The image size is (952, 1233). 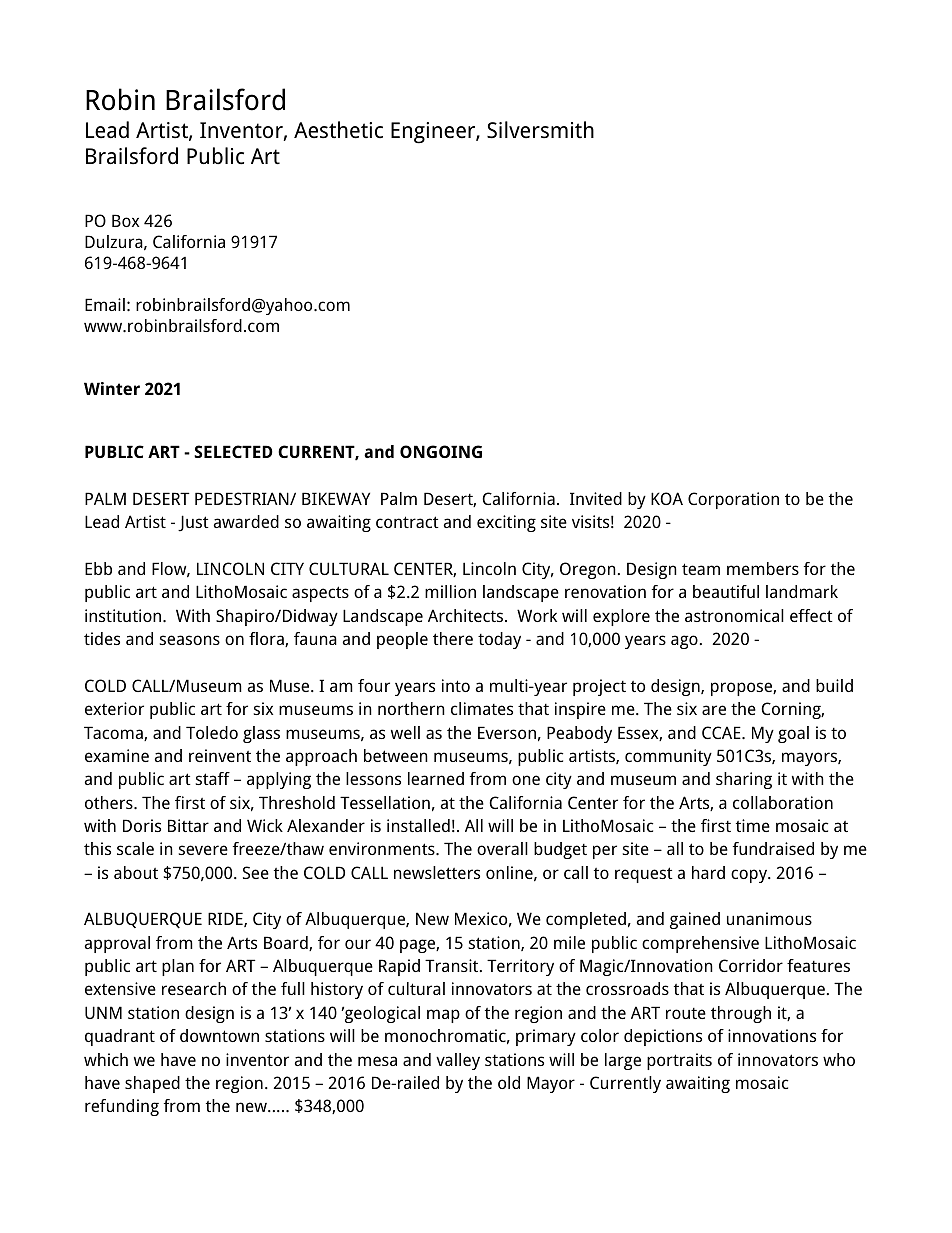 What do you see at coordinates (436, 778) in the screenshot?
I see `learned` at bounding box center [436, 778].
